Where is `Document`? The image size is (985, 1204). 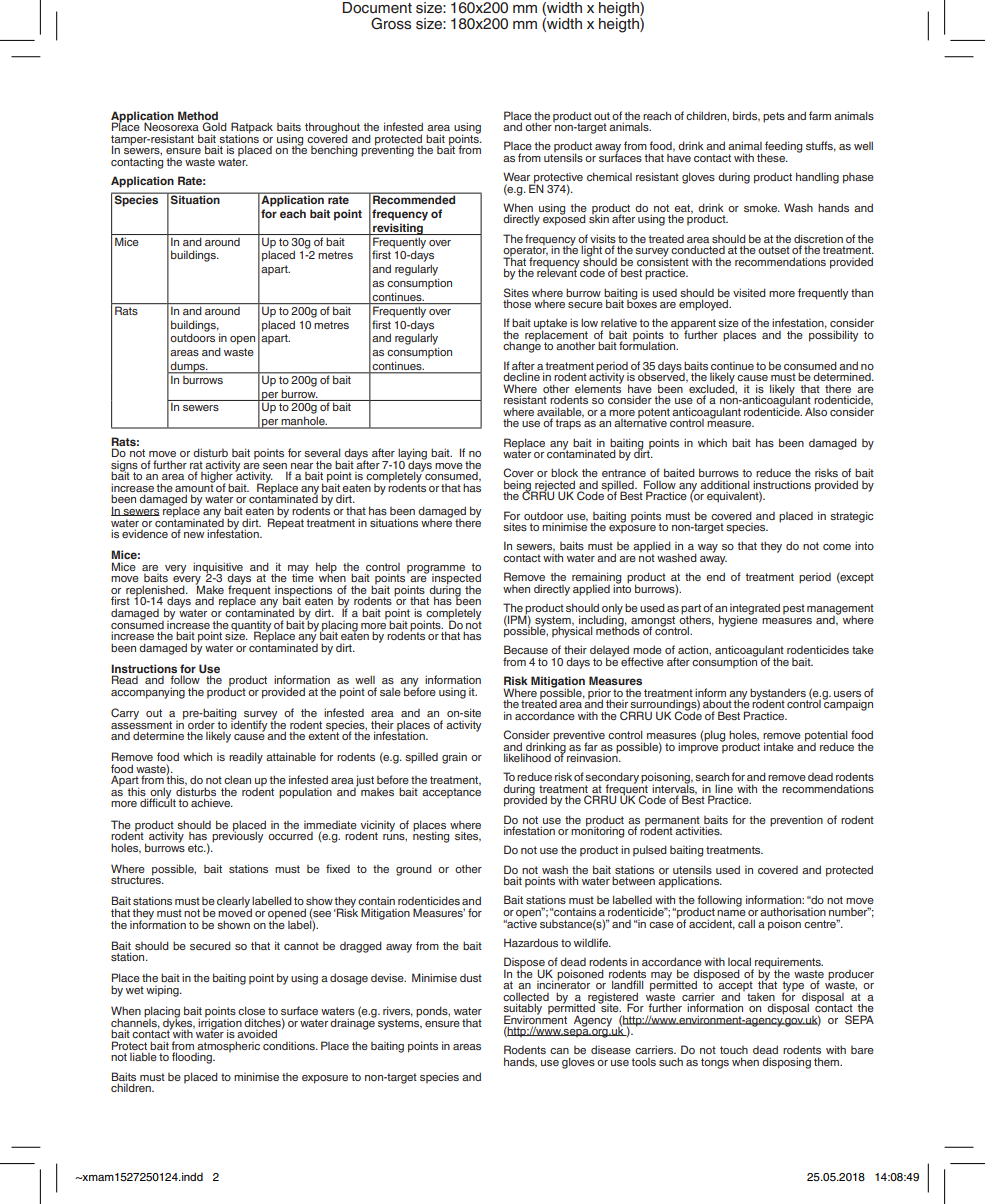 Document is located at coordinates (377, 8).
